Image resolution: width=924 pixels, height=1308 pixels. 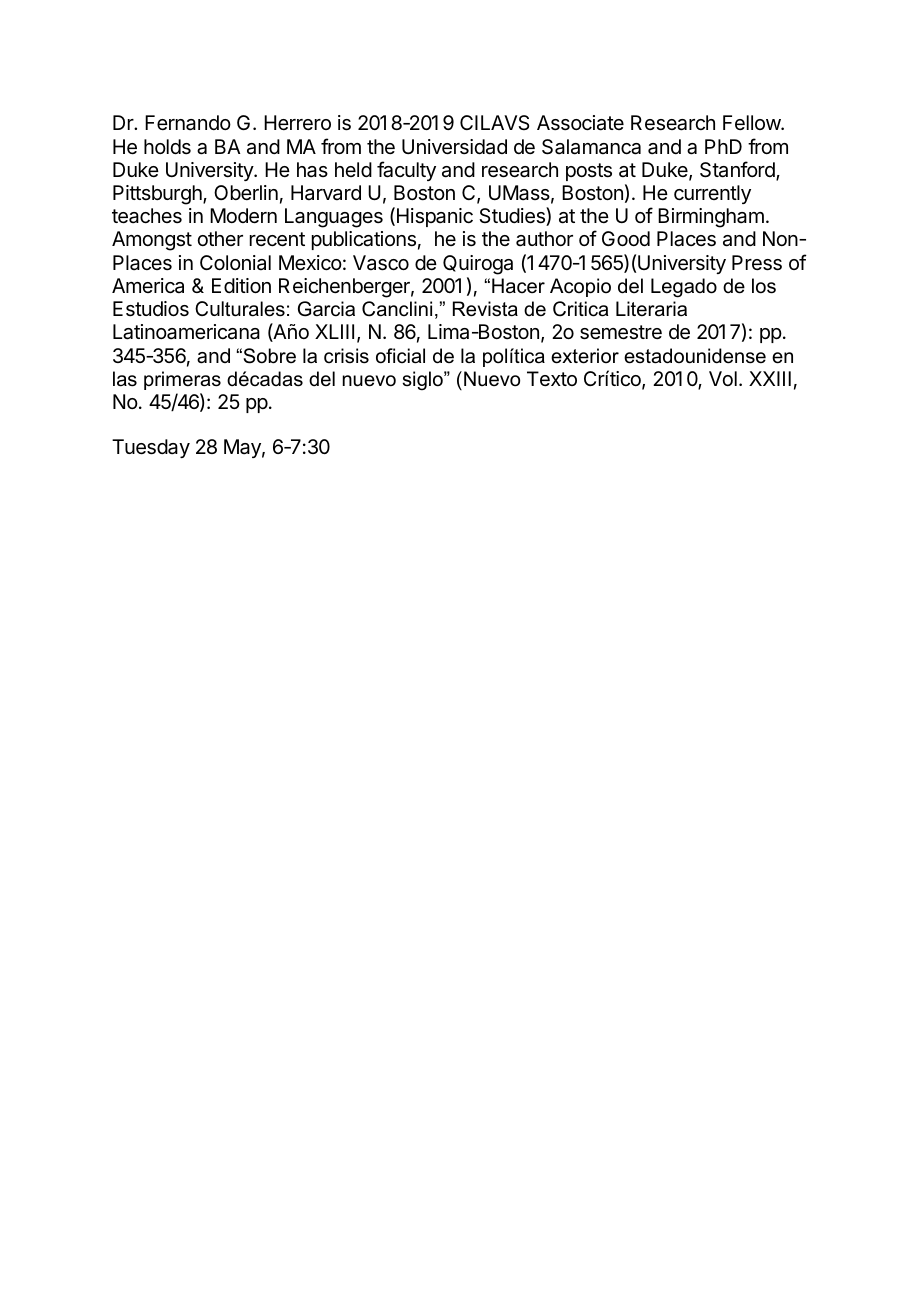 I want to click on los, so click(x=764, y=286).
